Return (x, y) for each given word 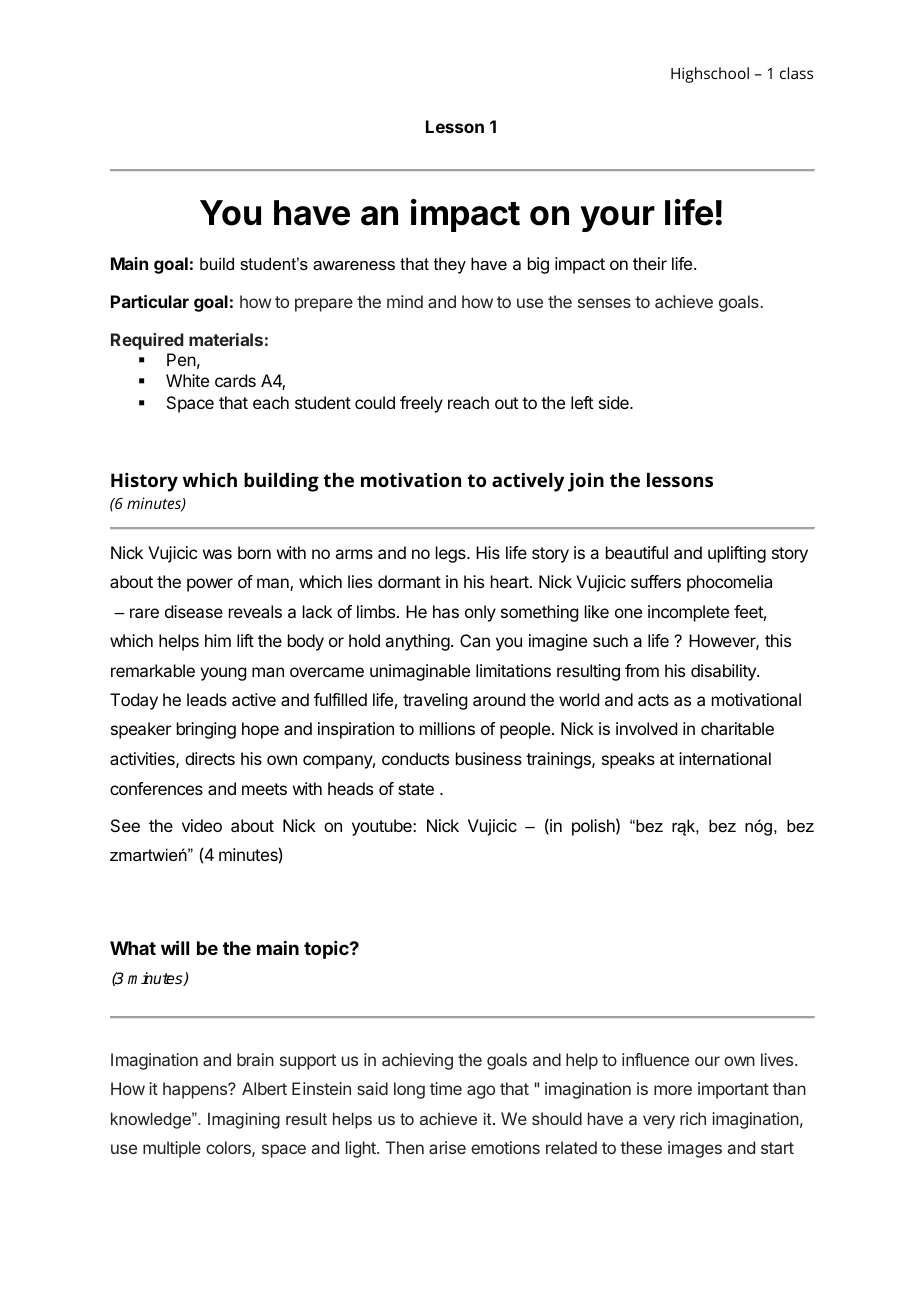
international (725, 758)
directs (210, 758)
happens (196, 1090)
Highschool (710, 75)
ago (481, 1092)
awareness (354, 265)
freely (421, 404)
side (615, 402)
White (187, 380)
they (450, 265)
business (489, 758)
